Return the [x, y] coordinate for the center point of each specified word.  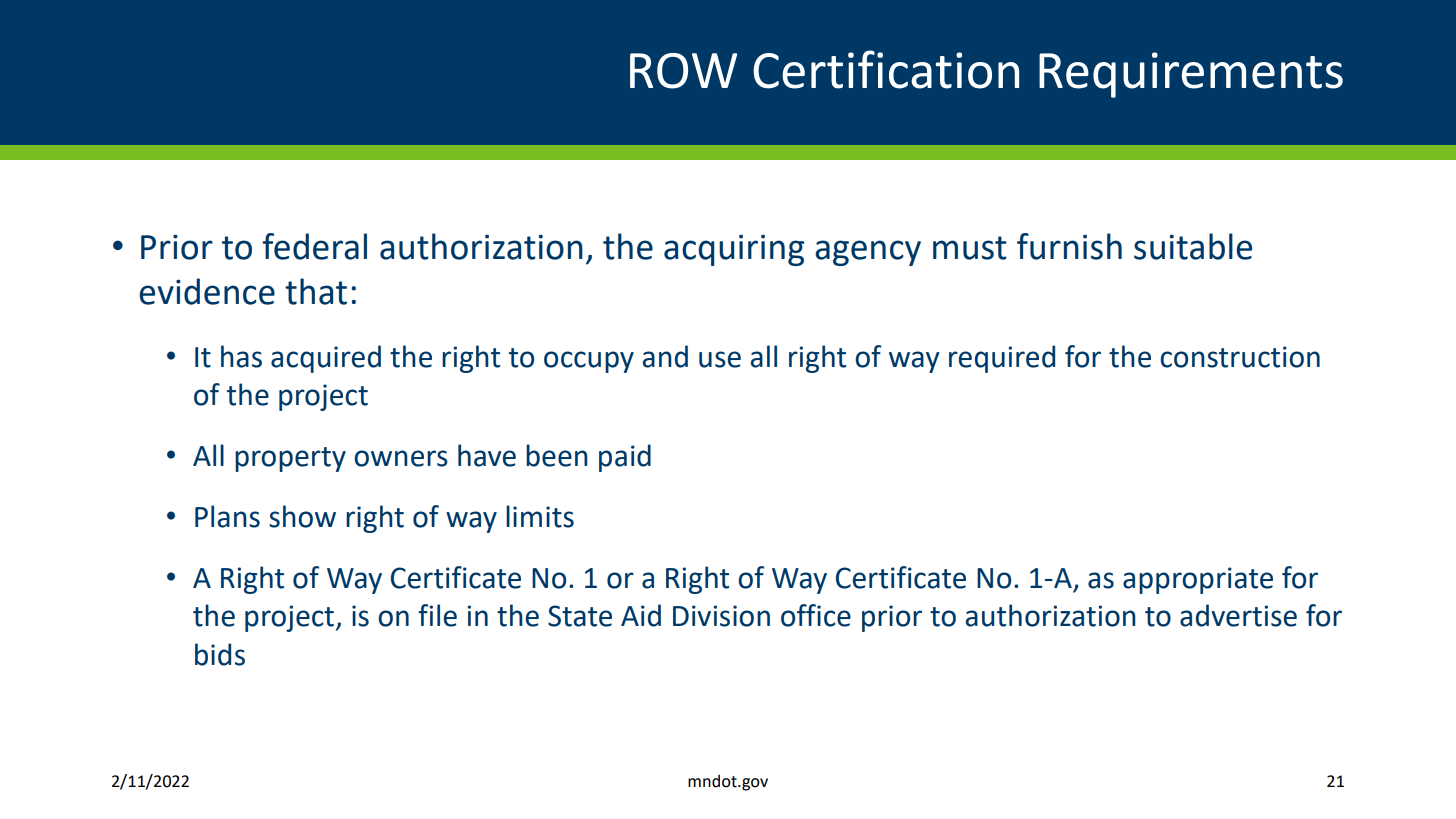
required [1002, 359]
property [290, 459]
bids [220, 654]
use [720, 359]
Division [721, 616]
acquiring [734, 250]
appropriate [1198, 580]
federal [314, 246]
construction [1240, 357]
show [302, 516]
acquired [326, 359]
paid [625, 458]
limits [540, 516]
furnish [1069, 246]
